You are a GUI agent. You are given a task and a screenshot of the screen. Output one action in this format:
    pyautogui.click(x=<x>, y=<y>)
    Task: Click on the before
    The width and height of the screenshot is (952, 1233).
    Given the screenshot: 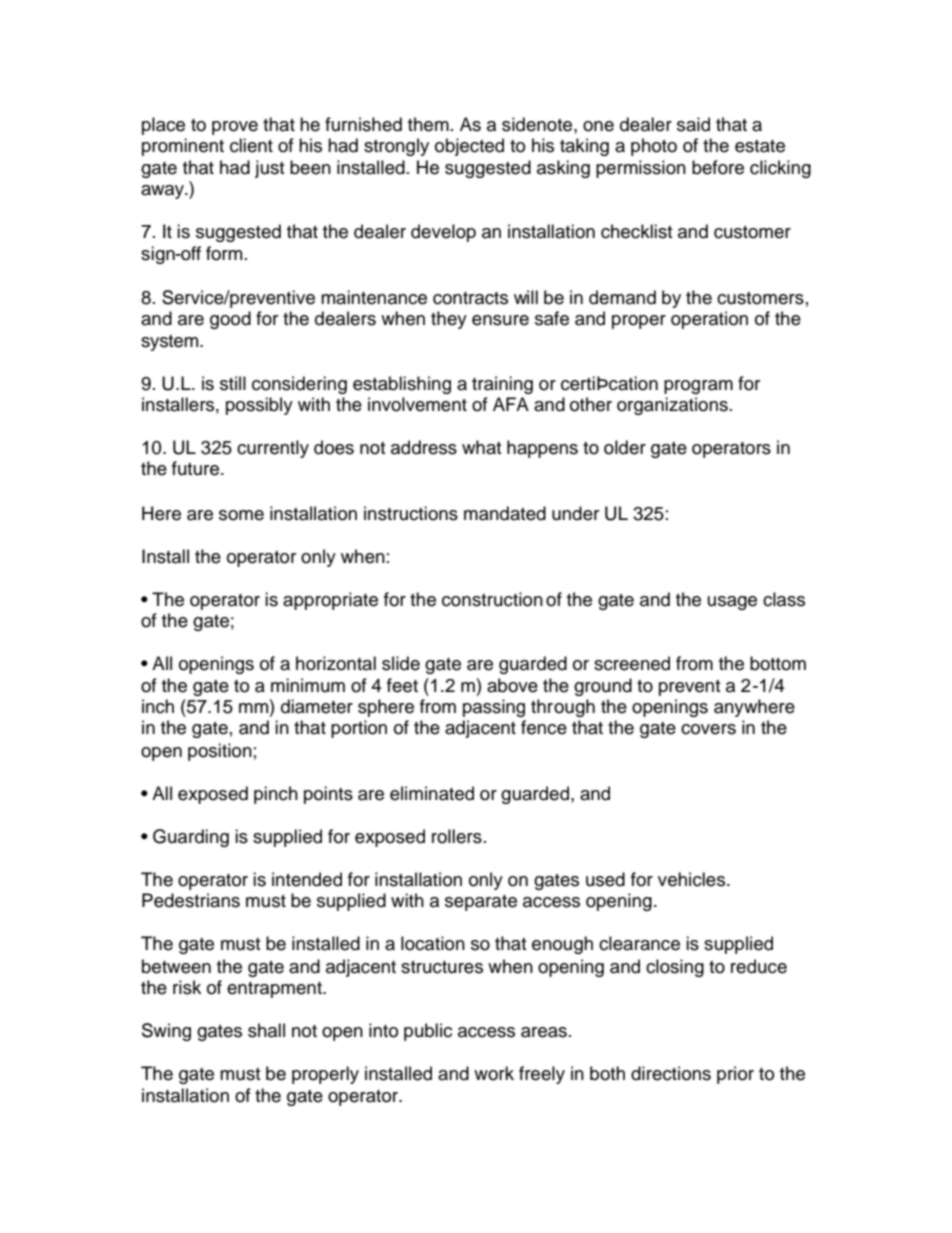 What is the action you would take?
    pyautogui.click(x=718, y=167)
